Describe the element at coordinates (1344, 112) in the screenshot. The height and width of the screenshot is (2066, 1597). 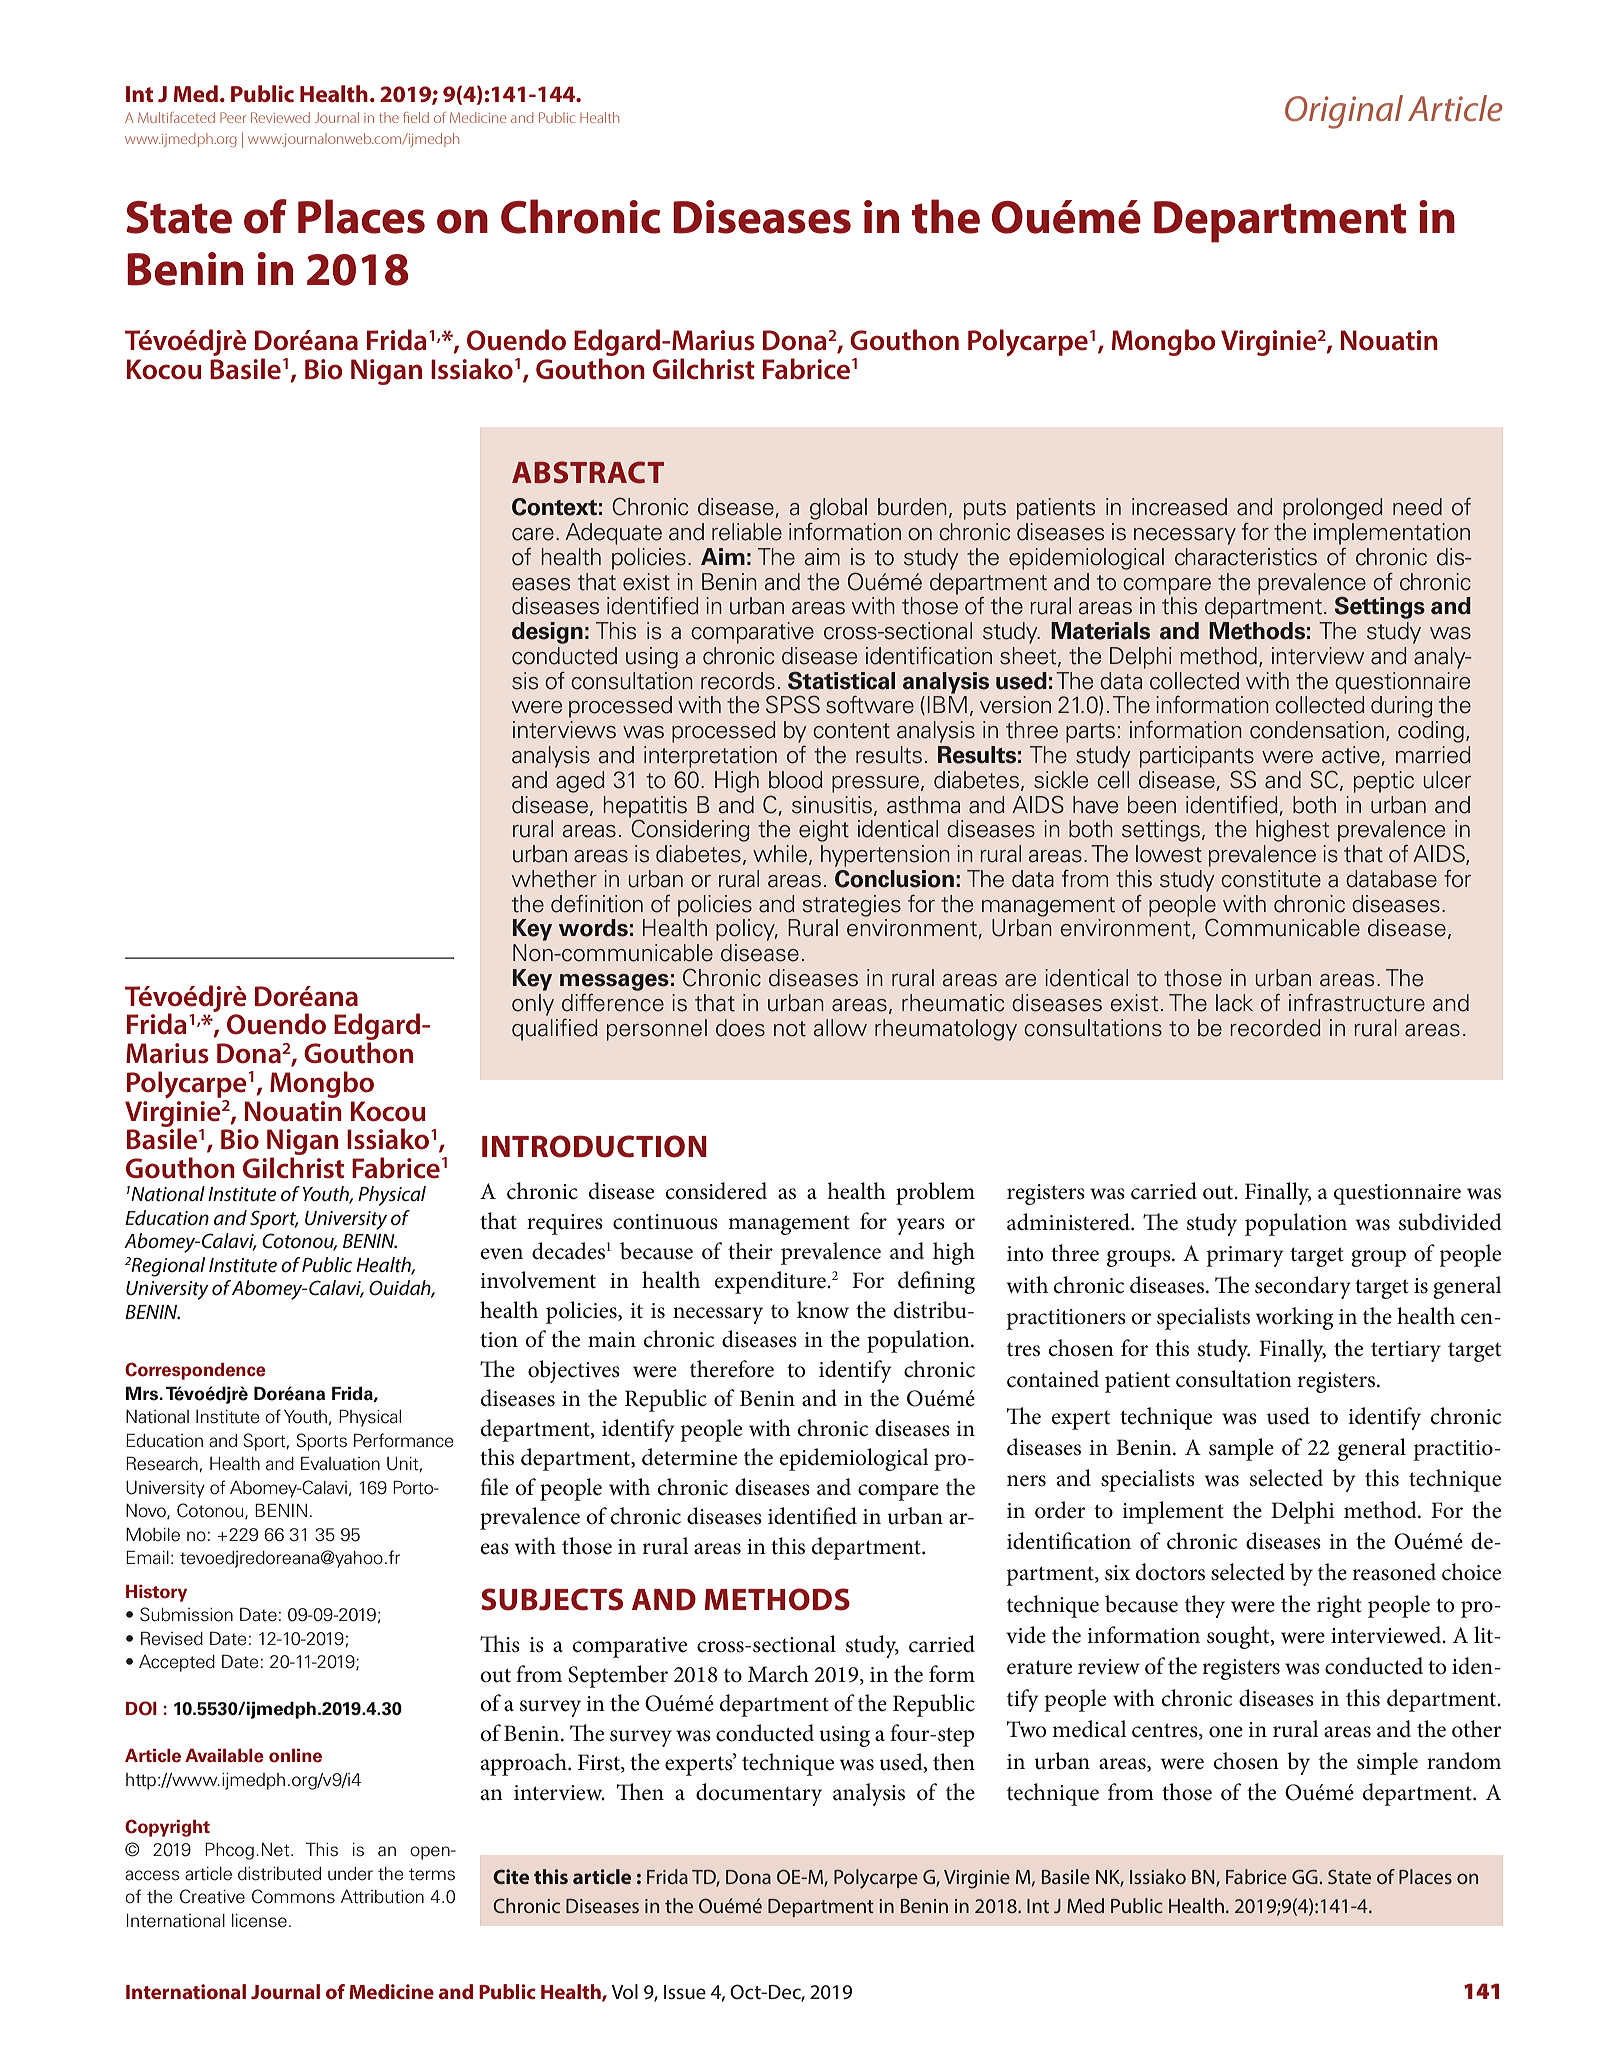
I see `Original` at that location.
